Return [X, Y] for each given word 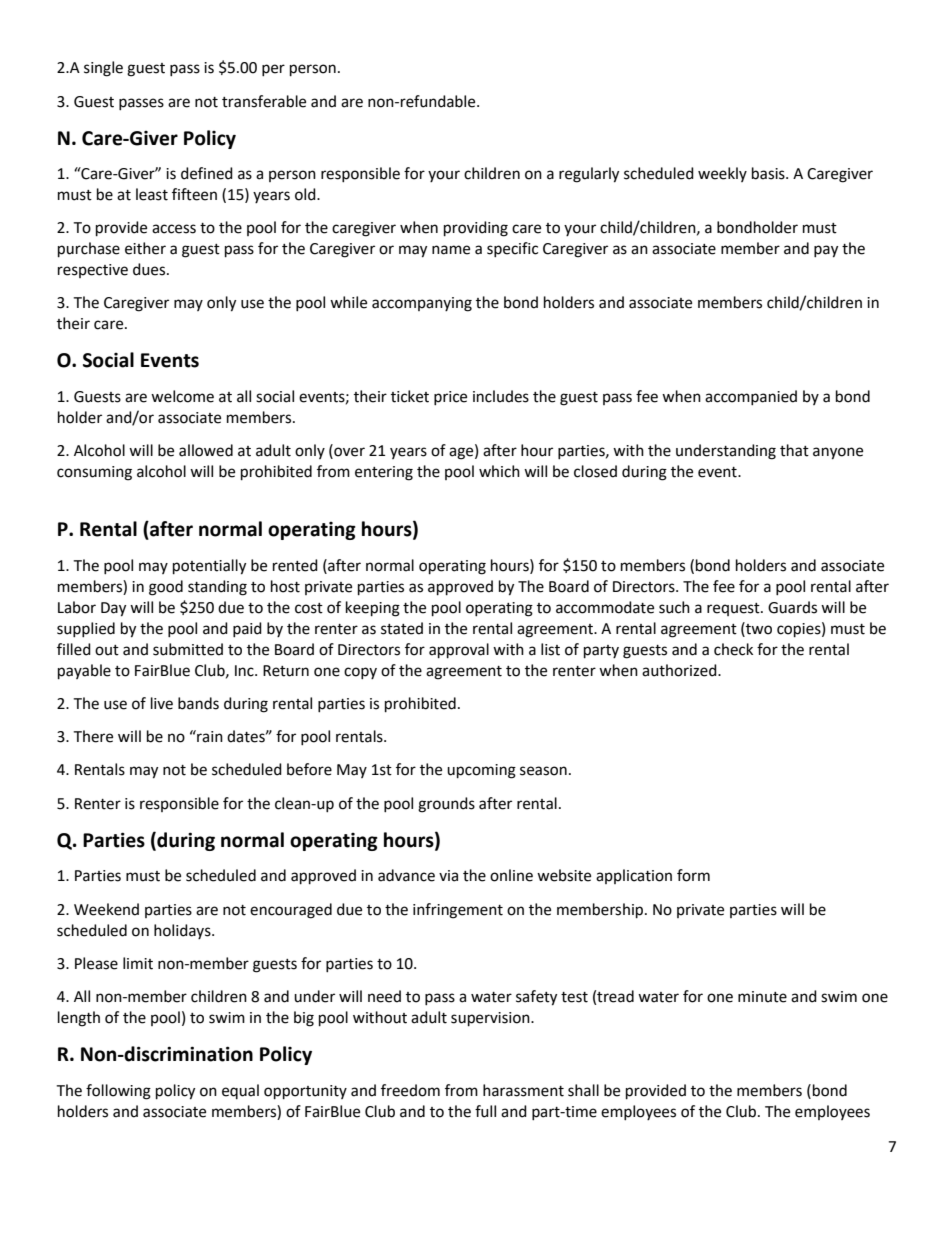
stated [402, 628]
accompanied [751, 397]
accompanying [422, 304]
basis [769, 173]
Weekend [106, 909]
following [118, 1092]
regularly [589, 175]
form [693, 875]
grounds [446, 805]
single [103, 69]
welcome [182, 396]
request [734, 609]
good [166, 588]
